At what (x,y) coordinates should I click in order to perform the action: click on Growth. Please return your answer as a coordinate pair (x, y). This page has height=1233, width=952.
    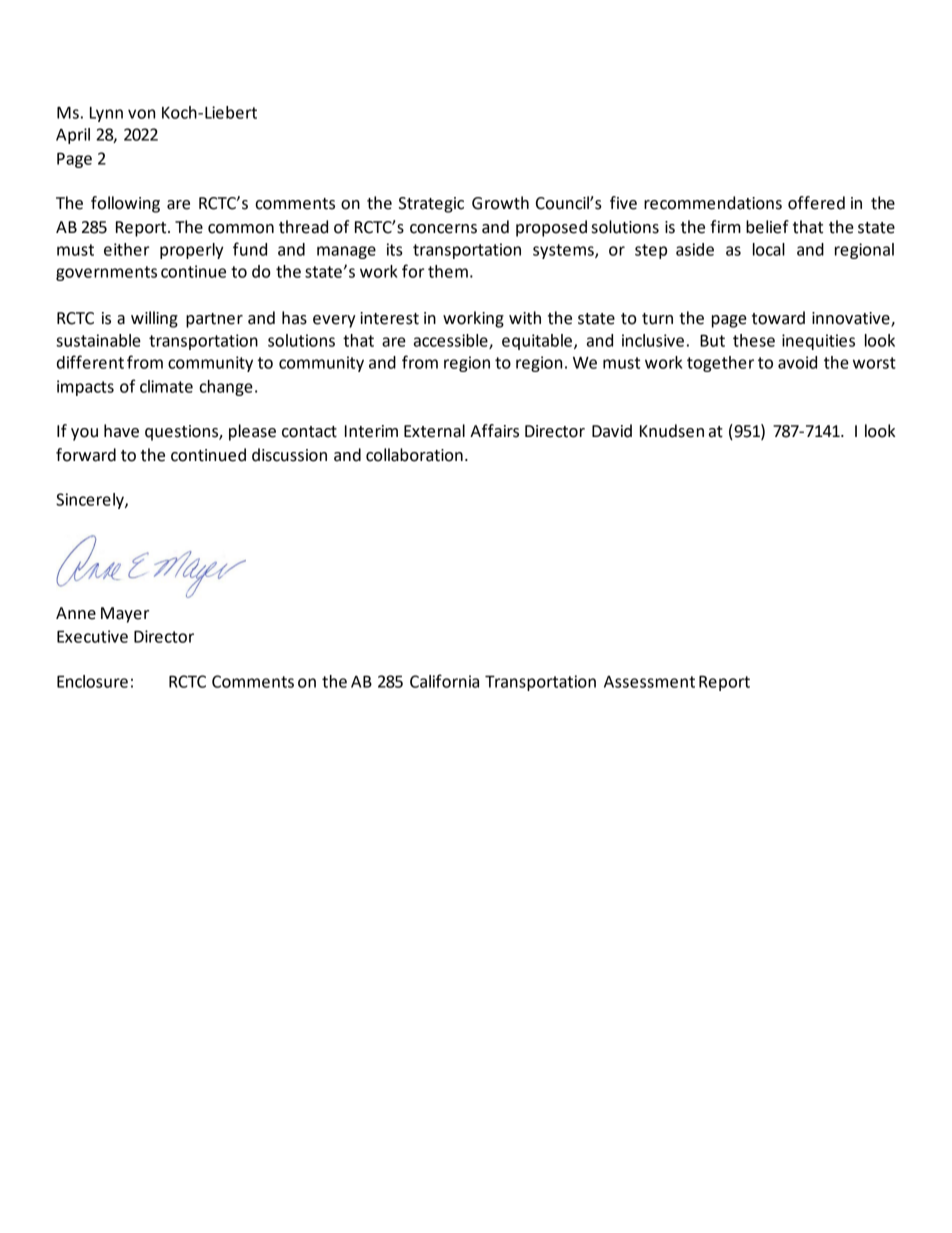
    Looking at the image, I should click on (500, 203).
